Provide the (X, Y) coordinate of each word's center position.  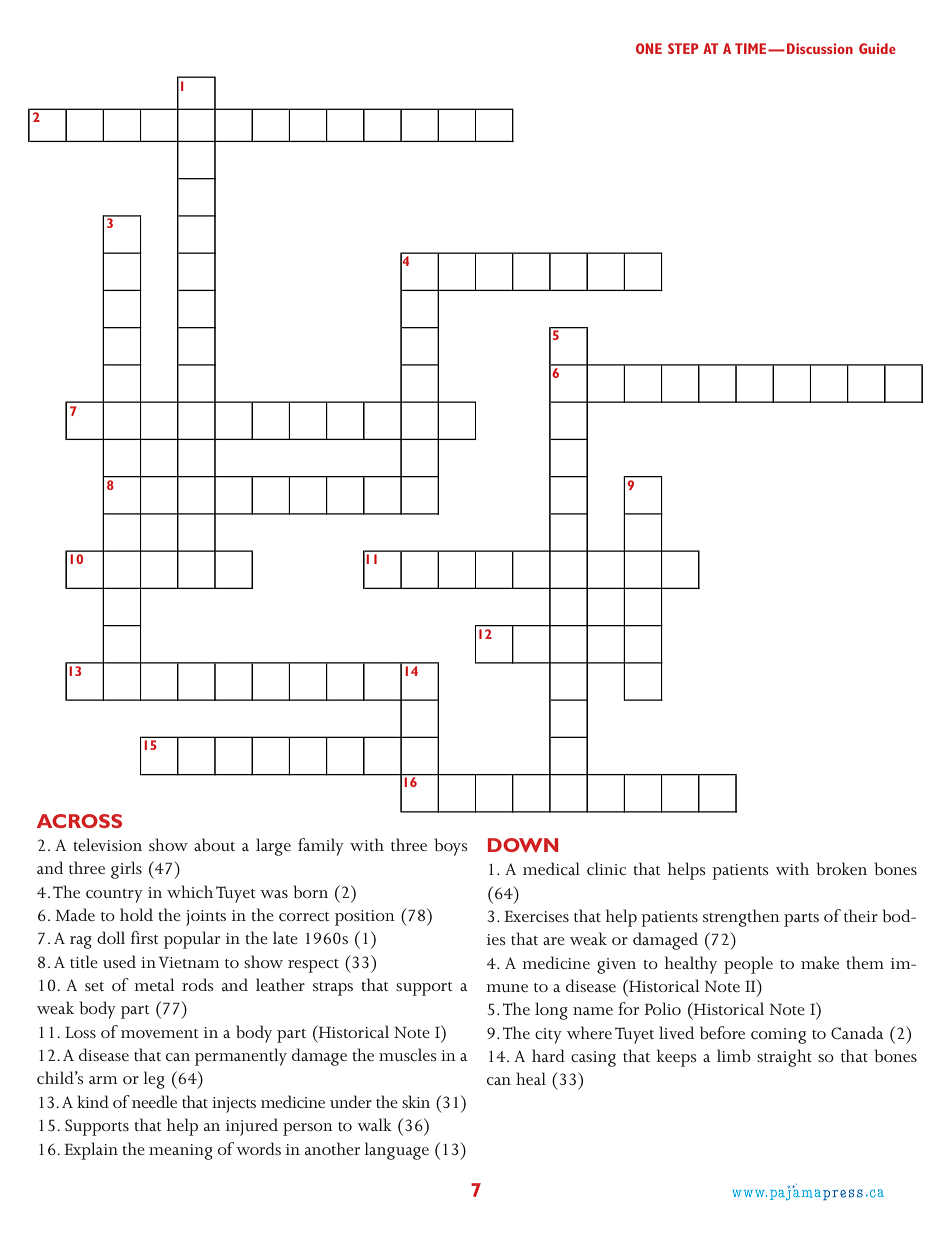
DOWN (523, 845)
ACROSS (79, 821)
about (214, 845)
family (321, 847)
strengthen (741, 918)
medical (551, 868)
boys (451, 847)
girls (126, 870)
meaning (181, 1152)
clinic (606, 868)
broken (842, 869)
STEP (683, 48)
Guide (877, 48)
